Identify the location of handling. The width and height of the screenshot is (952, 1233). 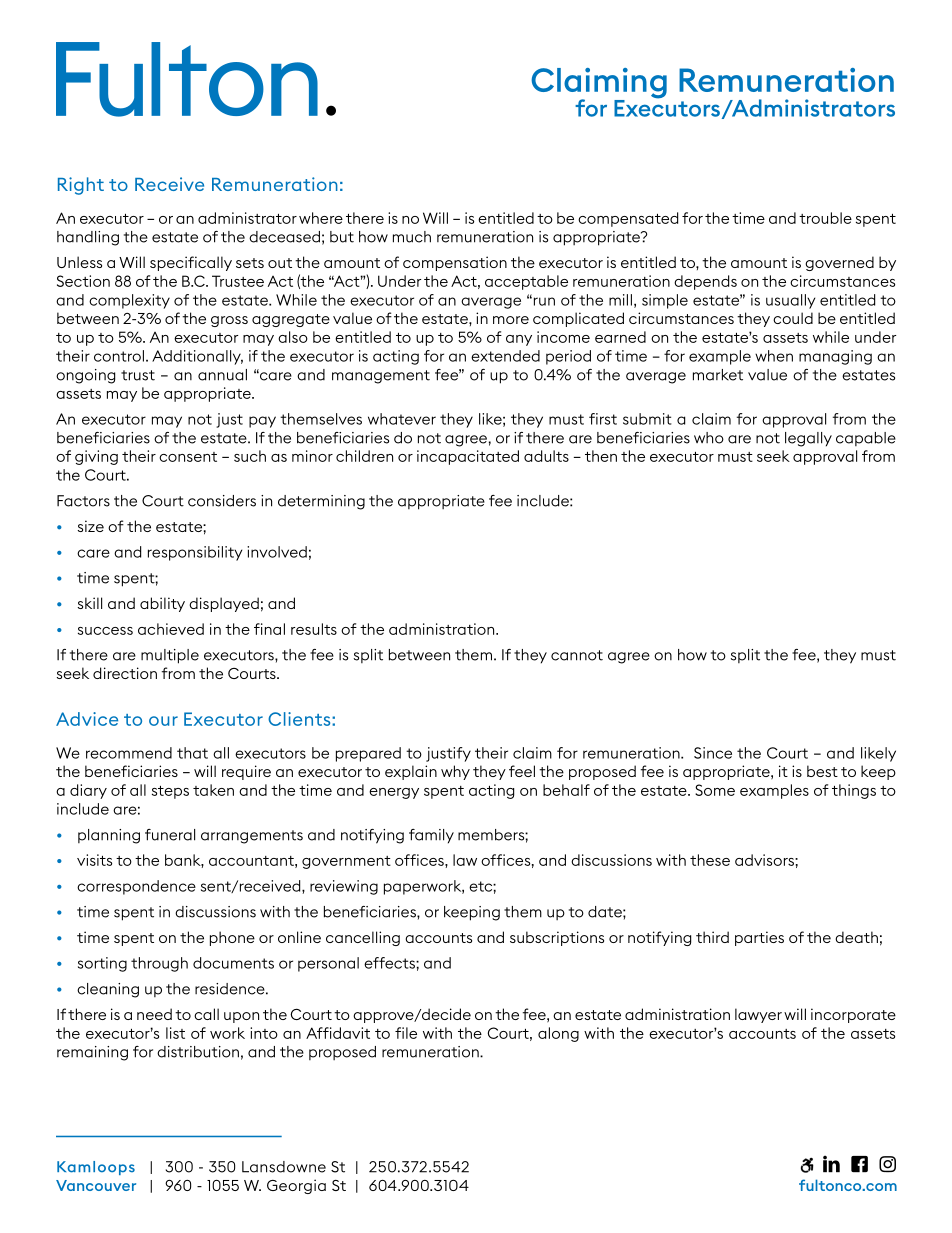
(88, 238).
